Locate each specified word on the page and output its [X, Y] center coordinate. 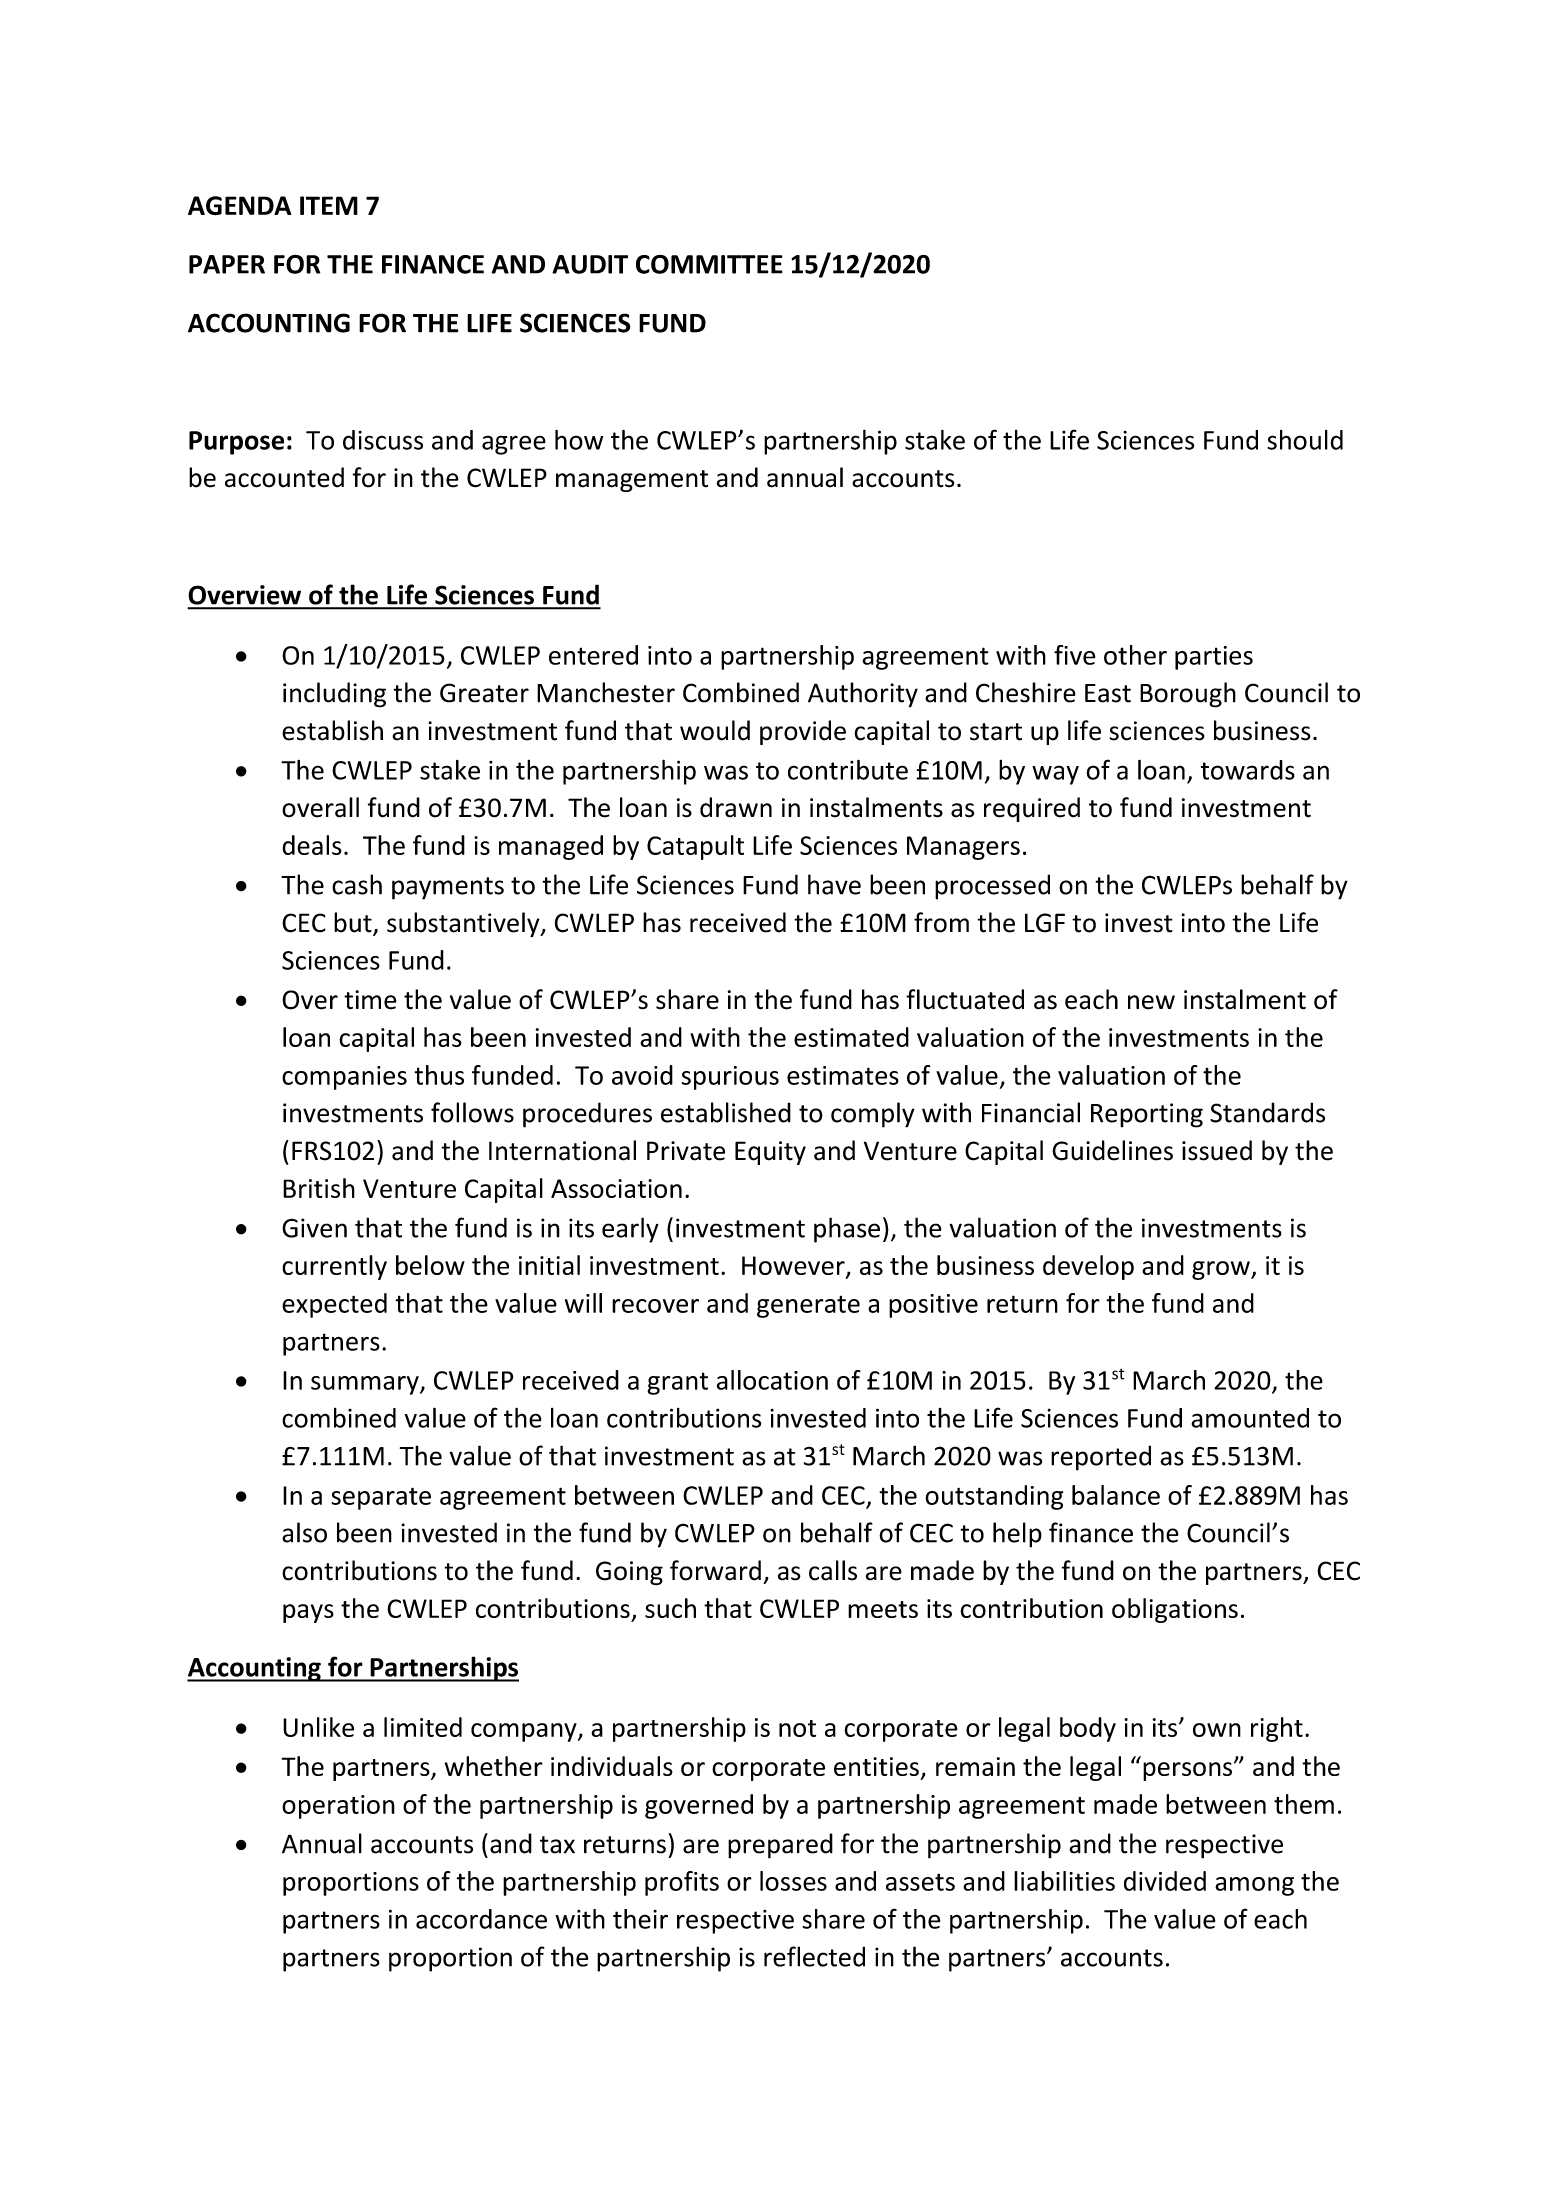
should [1305, 440]
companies [344, 1078]
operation [338, 1807]
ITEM [329, 205]
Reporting [1147, 1115]
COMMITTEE [709, 264]
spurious [730, 1078]
